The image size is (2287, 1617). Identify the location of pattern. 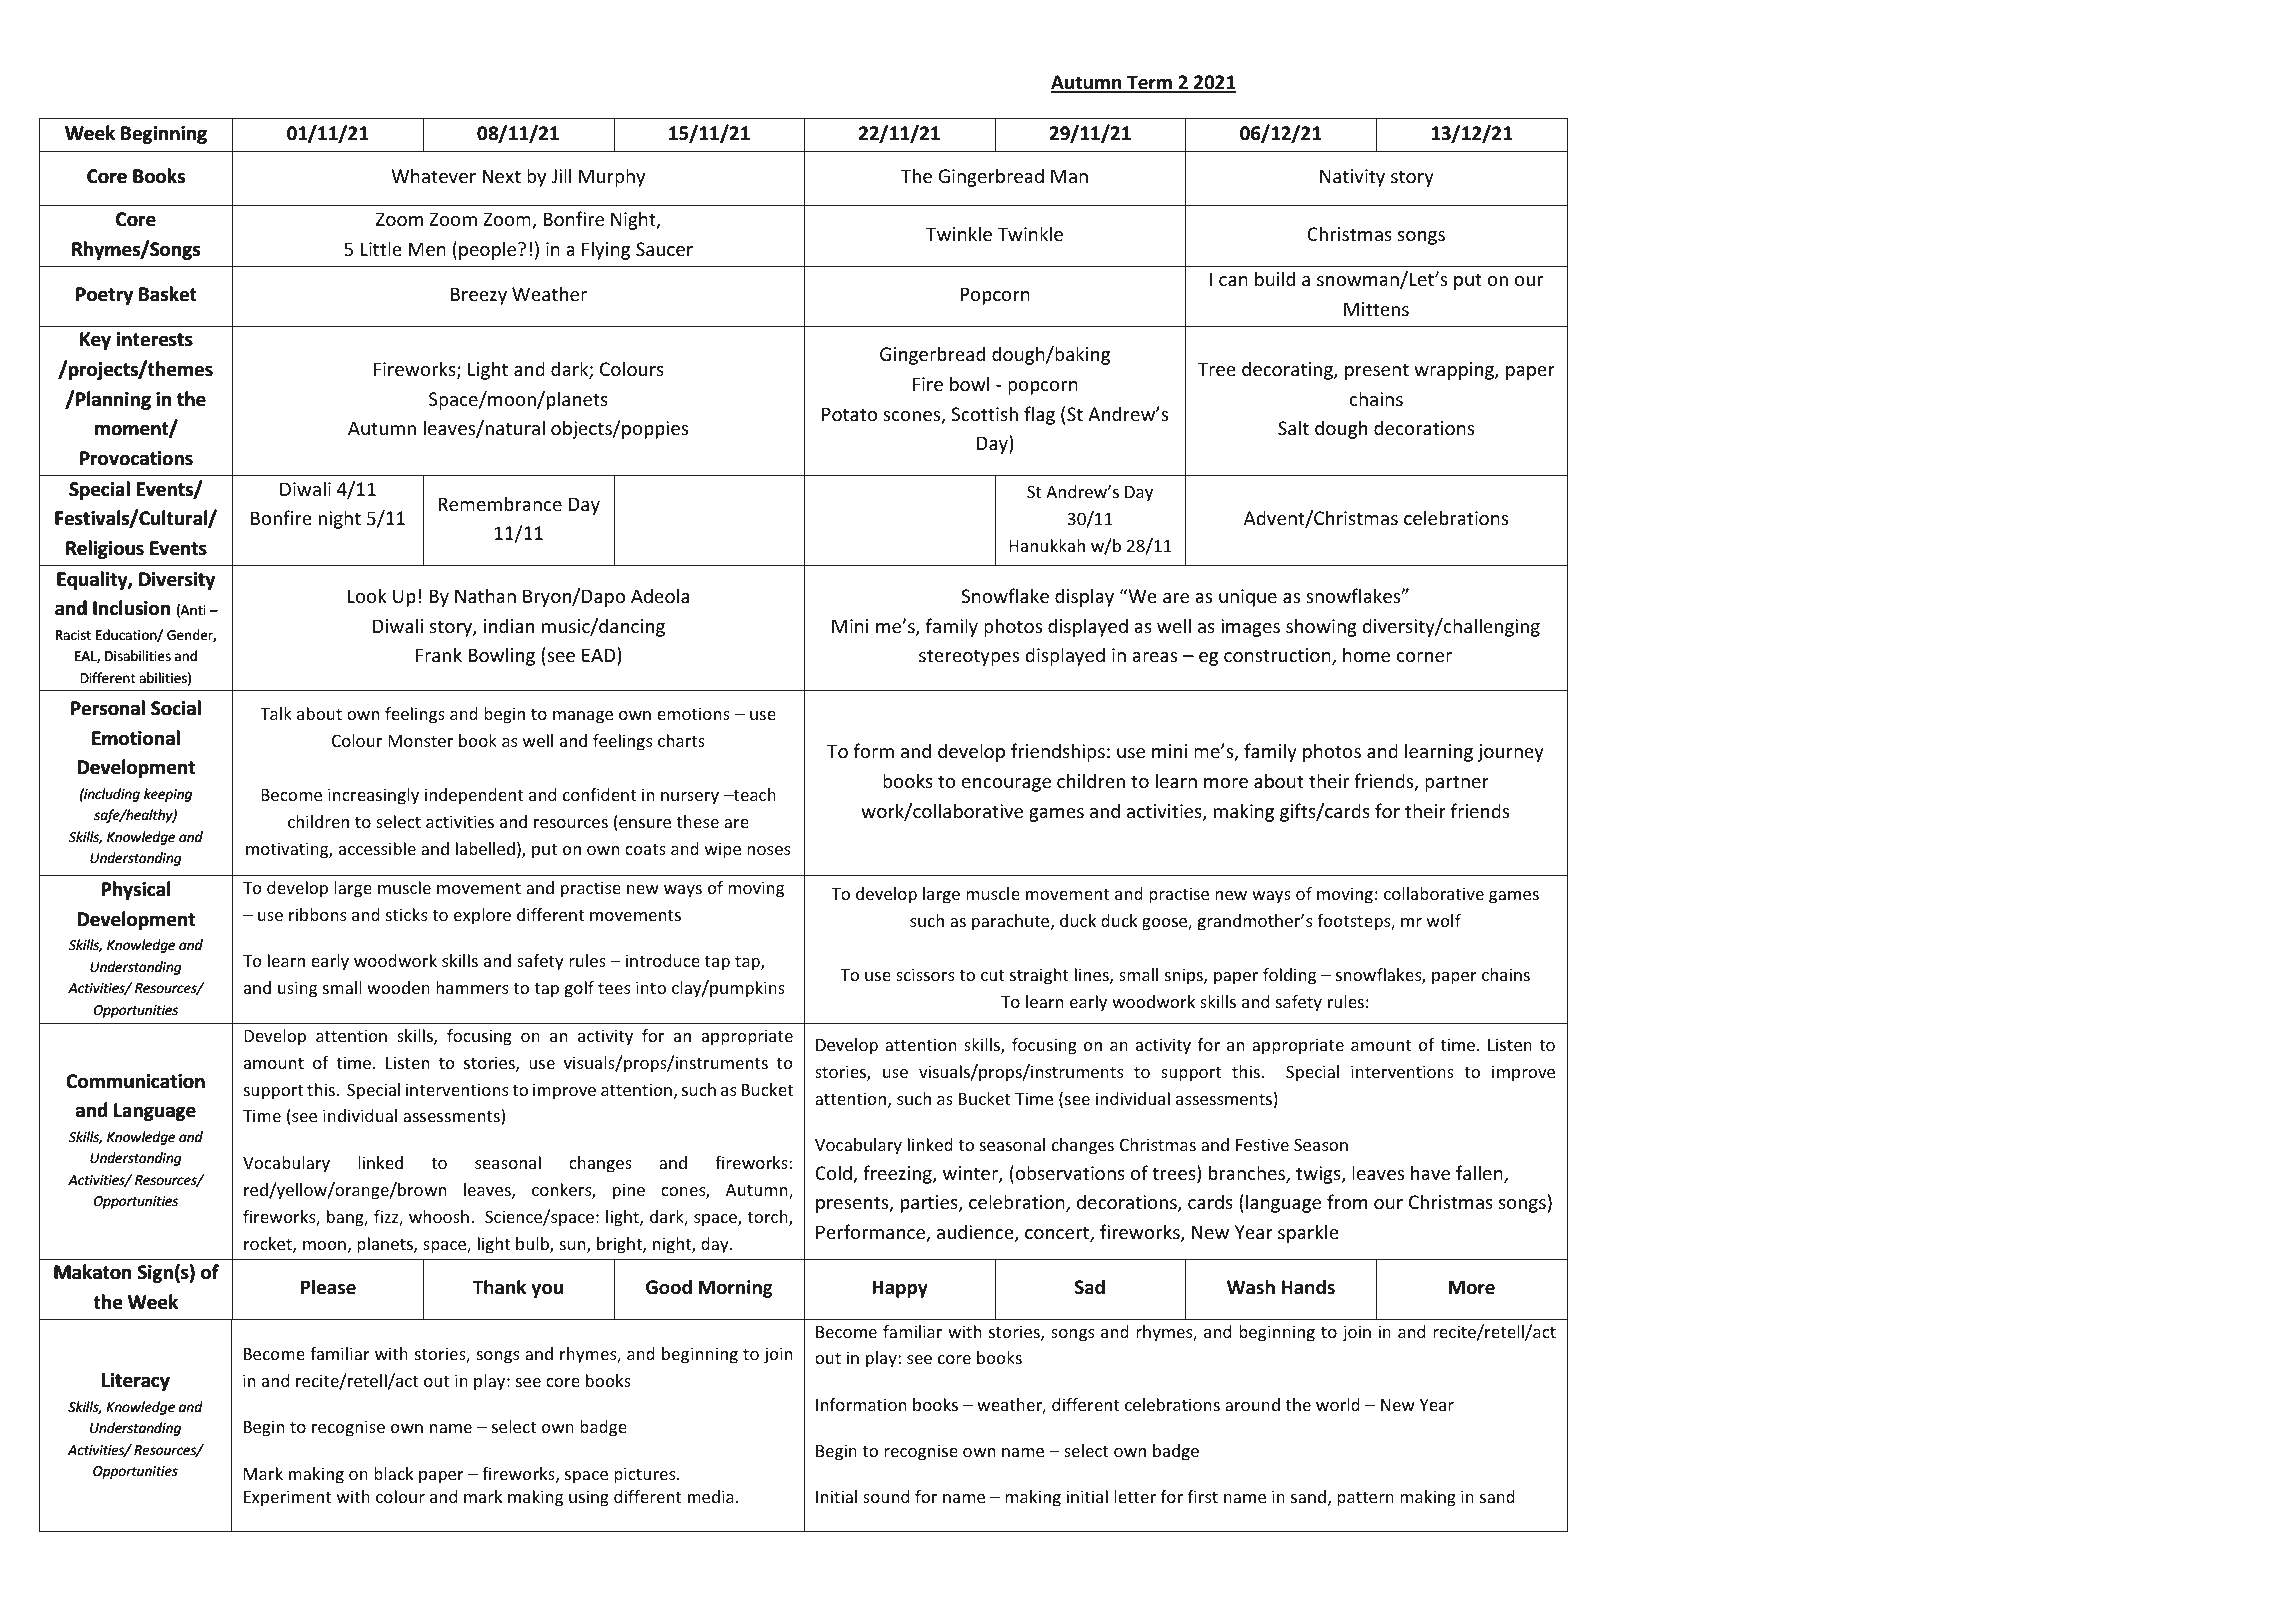
(1365, 1499).
